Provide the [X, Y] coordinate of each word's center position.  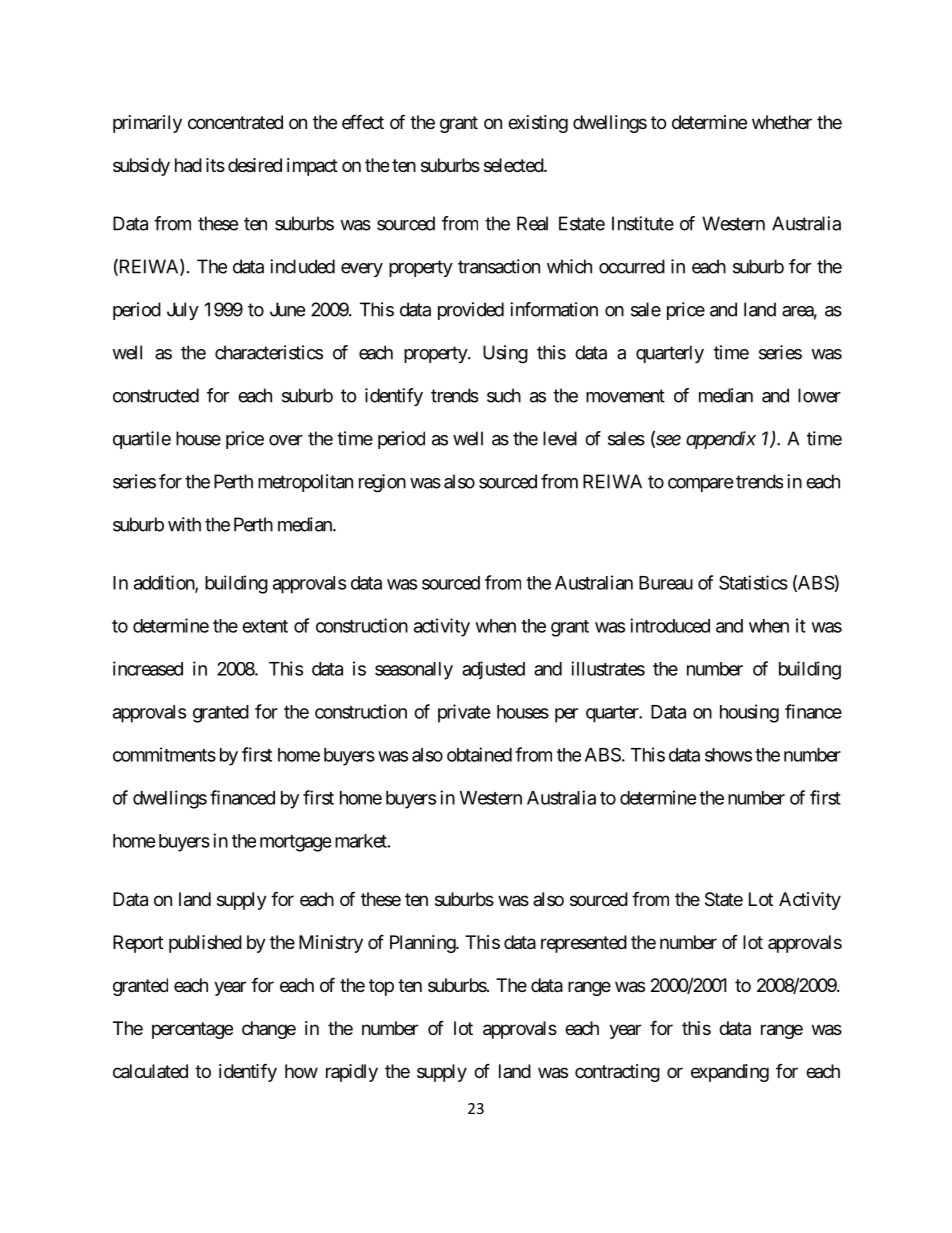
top [381, 987]
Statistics [753, 582]
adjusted [493, 670]
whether [782, 122]
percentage [192, 1030]
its [215, 165]
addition [165, 583]
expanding [730, 1073]
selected [514, 165]
